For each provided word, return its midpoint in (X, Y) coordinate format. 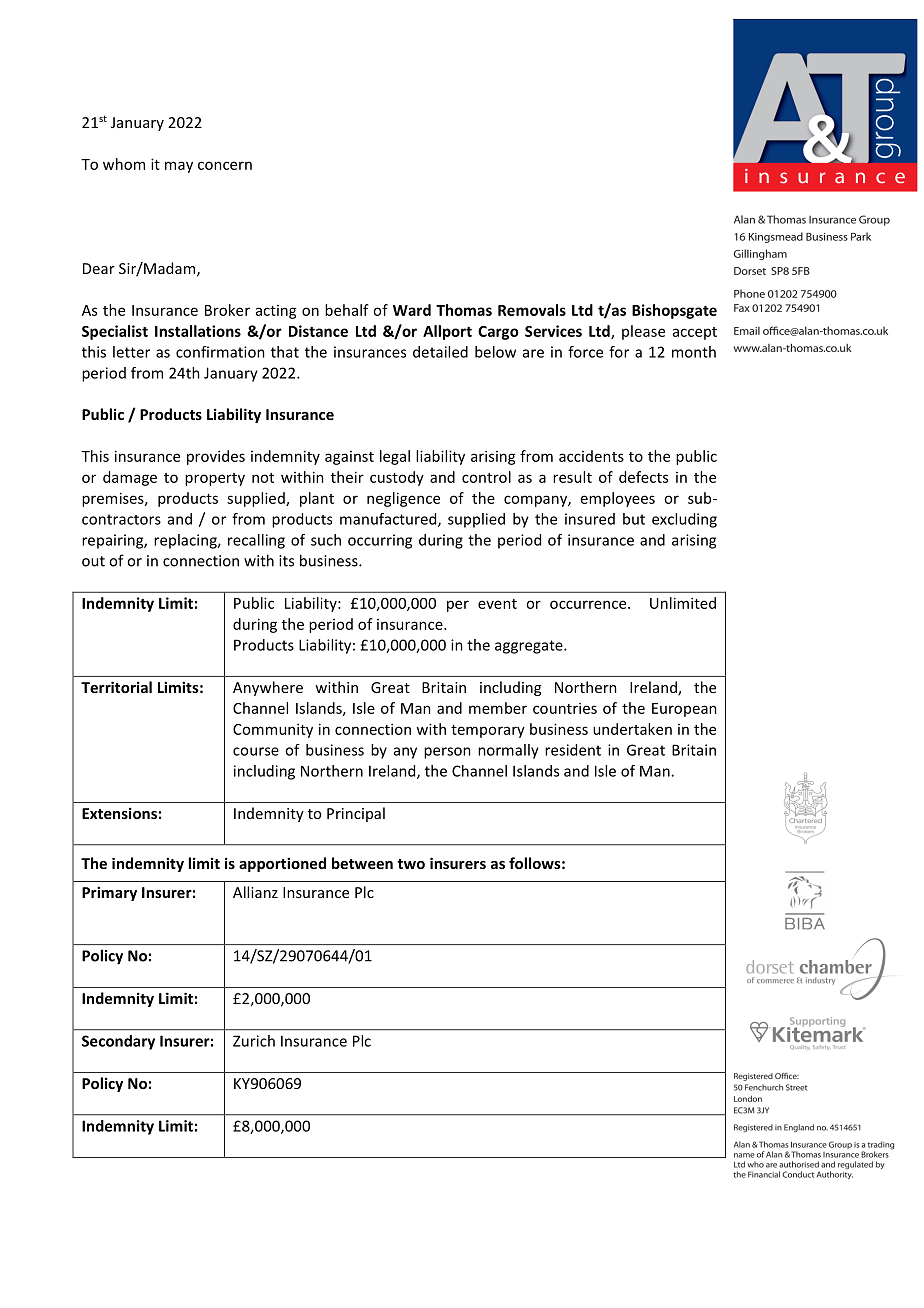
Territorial (116, 687)
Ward (412, 310)
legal (395, 457)
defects (643, 477)
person (447, 753)
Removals (532, 310)
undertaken (632, 729)
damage (130, 478)
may (179, 167)
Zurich (254, 1041)
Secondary (118, 1042)
